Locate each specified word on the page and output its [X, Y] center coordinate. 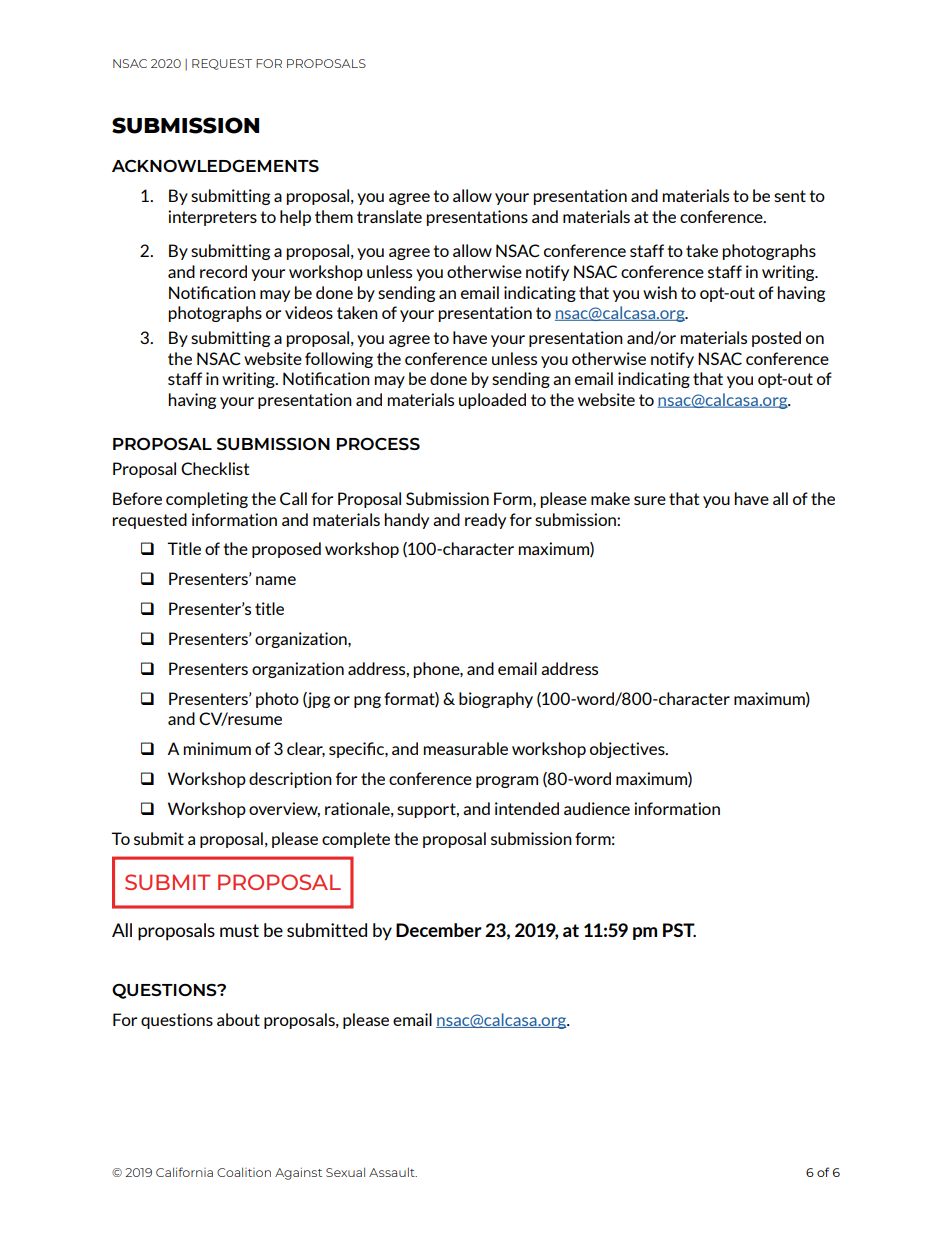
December [439, 930]
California [184, 1172]
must [239, 930]
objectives [628, 750]
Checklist [215, 468]
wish [660, 292]
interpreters [212, 218]
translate [389, 216]
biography [496, 700]
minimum [217, 748]
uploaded [492, 401]
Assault [393, 1172]
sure [650, 500]
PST [679, 930]
